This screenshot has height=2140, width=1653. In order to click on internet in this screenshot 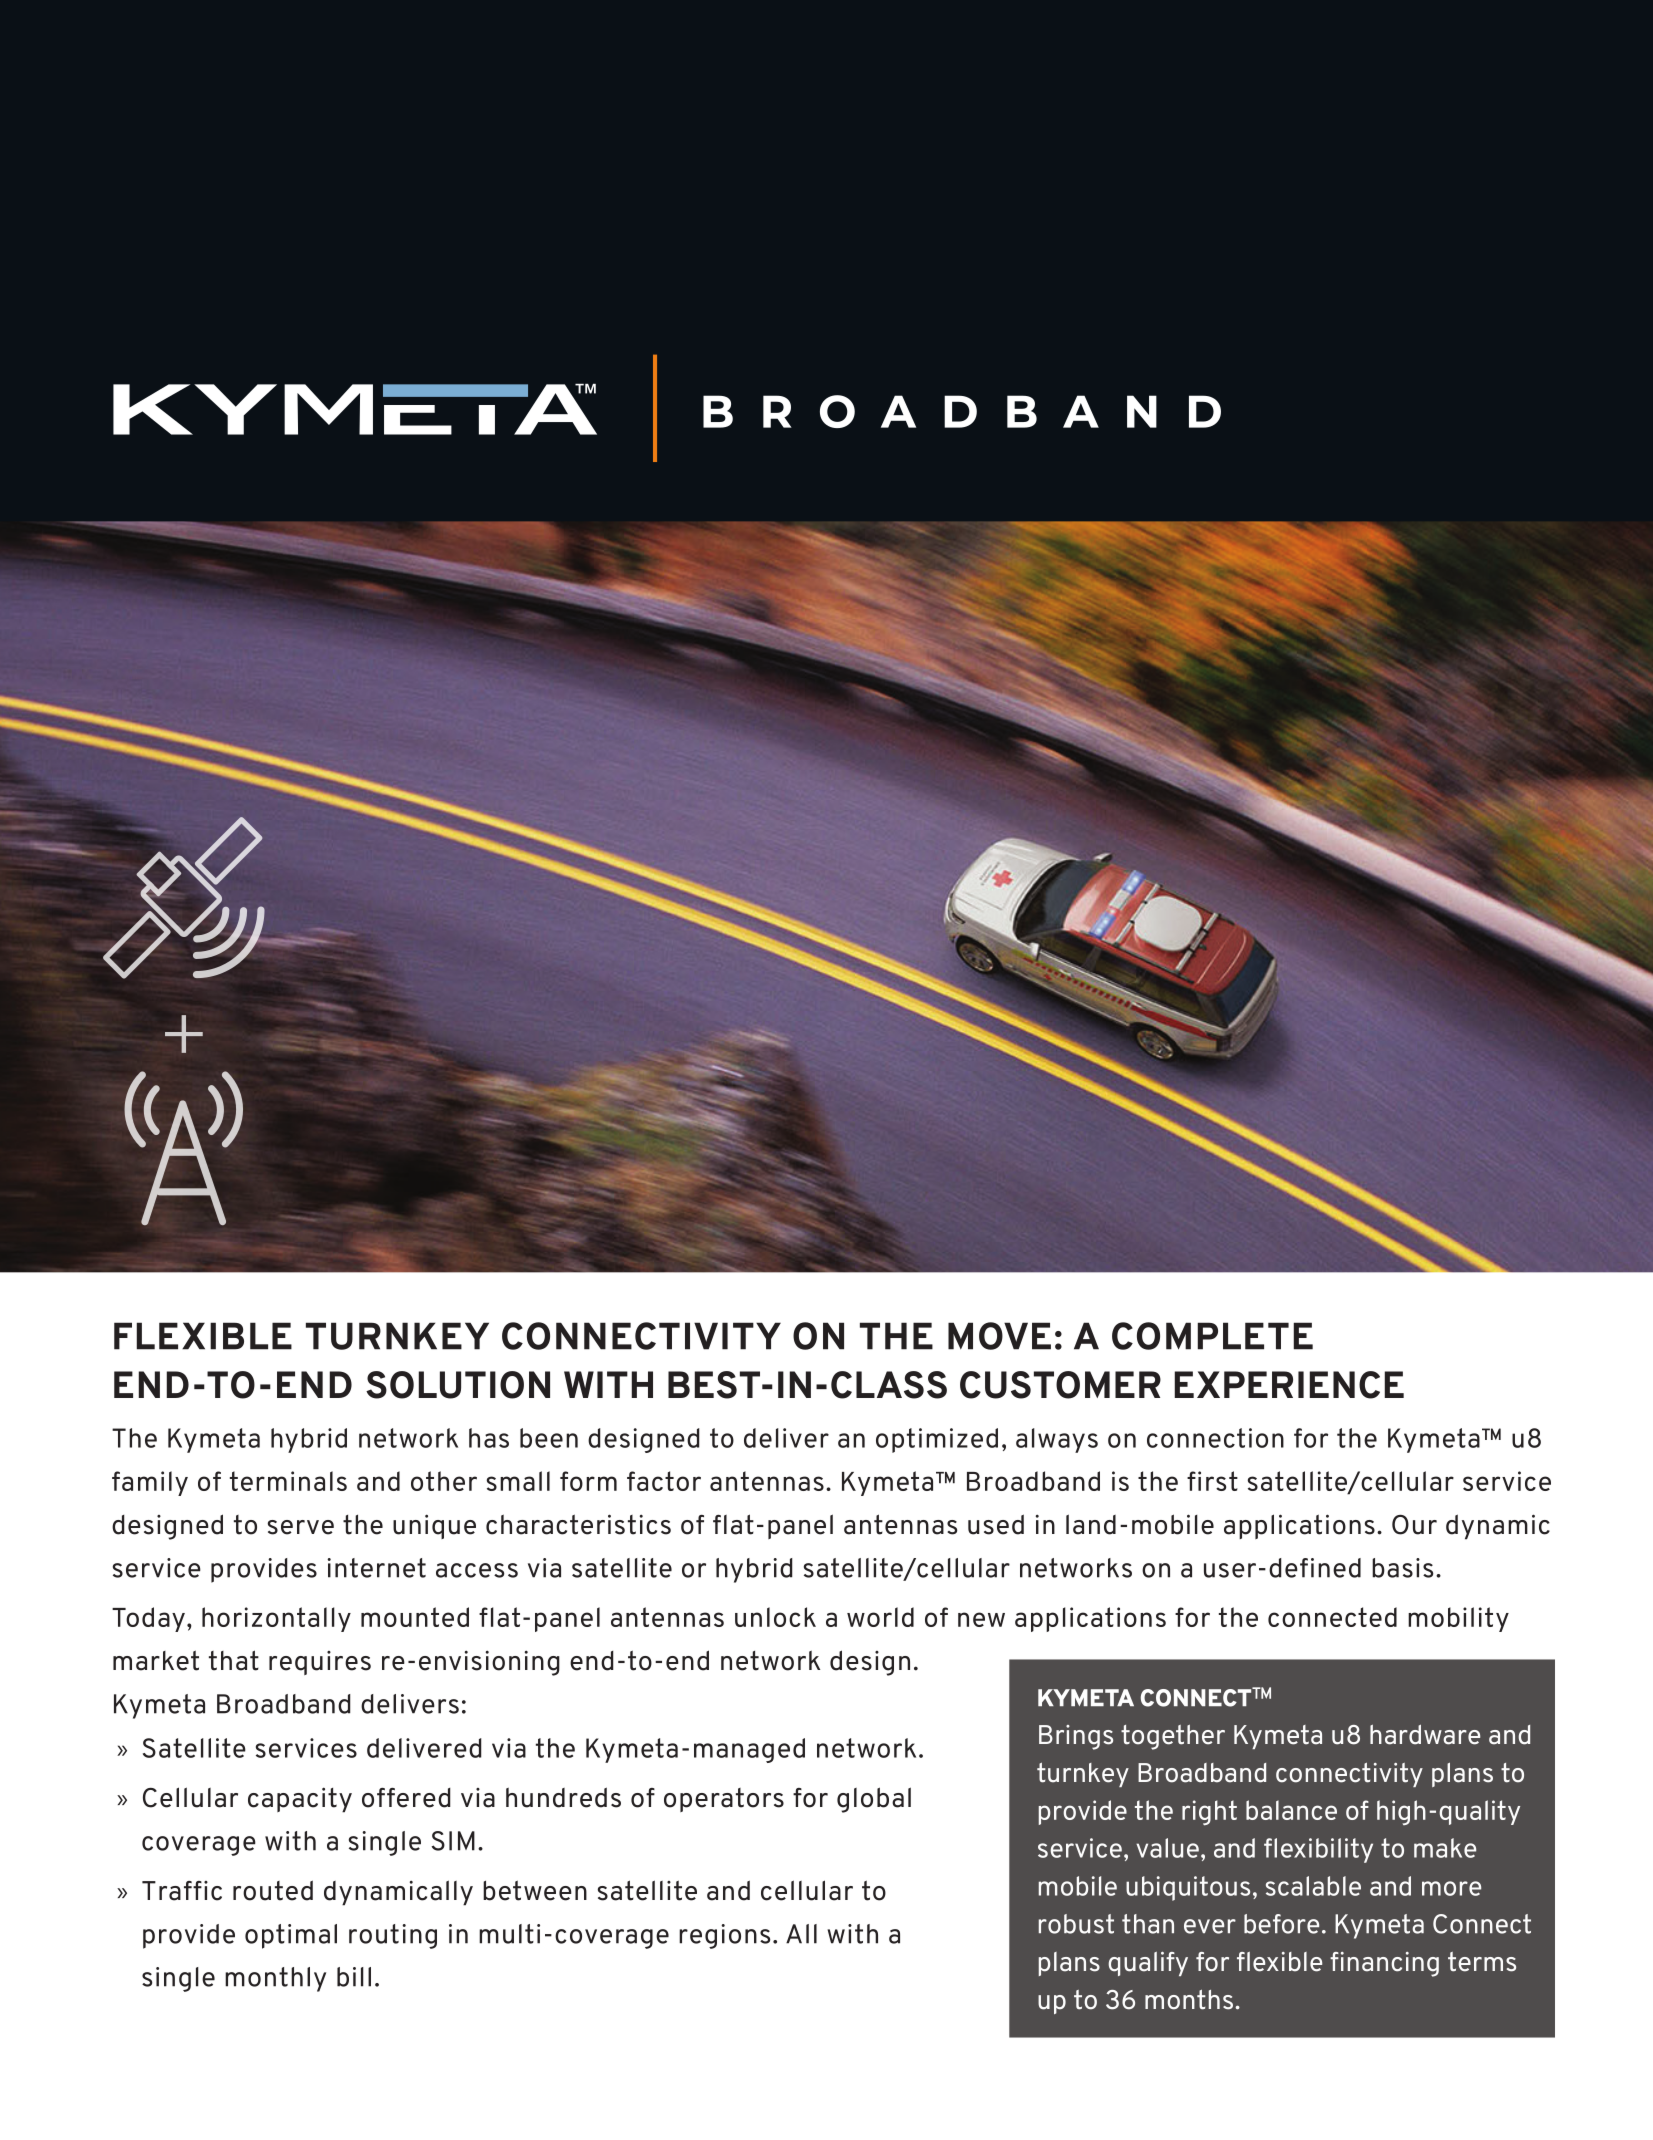, I will do `click(376, 1568)`.
